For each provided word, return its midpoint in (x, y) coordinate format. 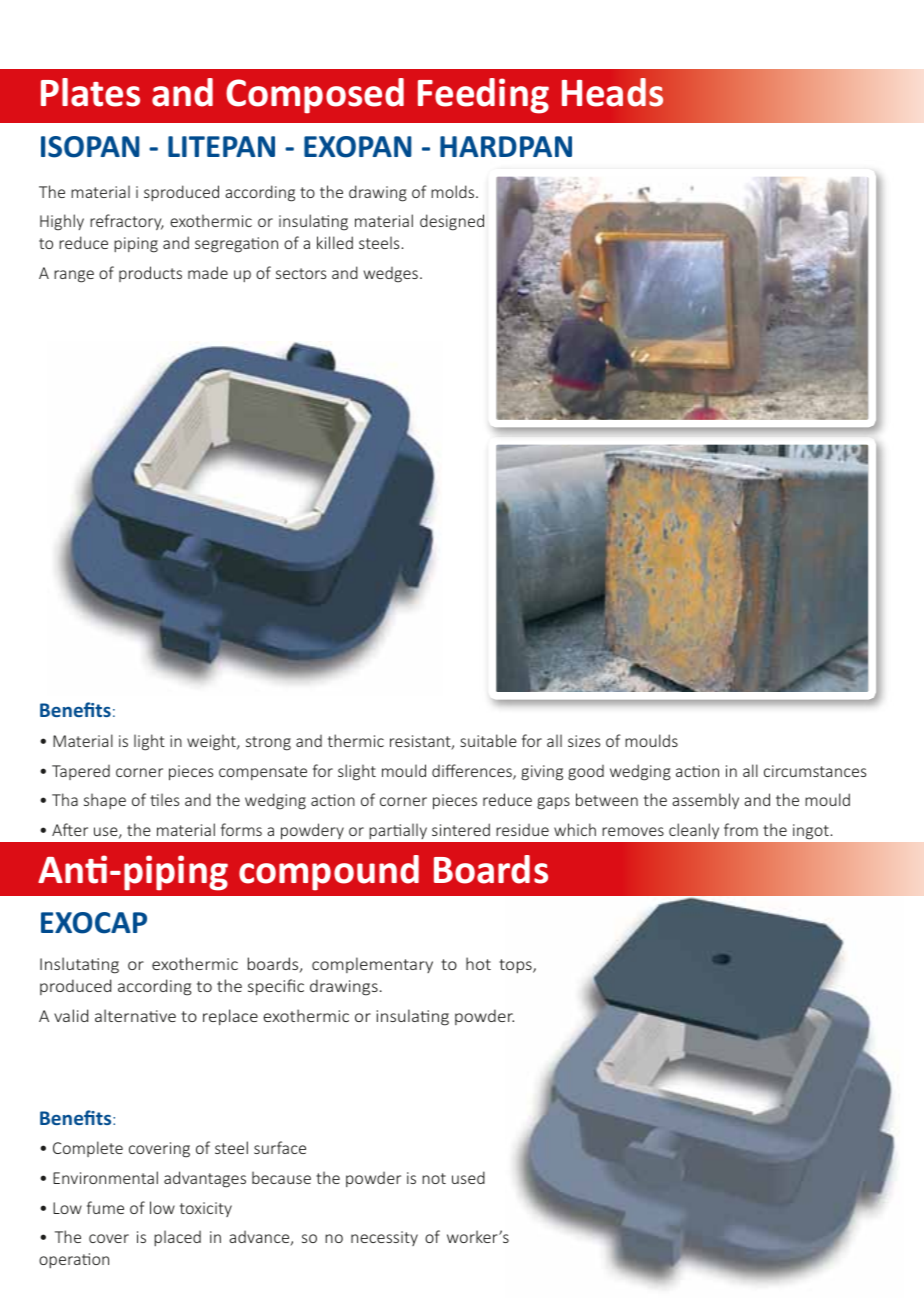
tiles (164, 799)
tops (516, 966)
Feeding (483, 96)
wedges (391, 275)
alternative (135, 1015)
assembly (705, 801)
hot (478, 963)
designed (452, 222)
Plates (90, 92)
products (150, 274)
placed (177, 1238)
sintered (461, 829)
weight (212, 742)
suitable (488, 740)
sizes (584, 741)
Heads (612, 92)
